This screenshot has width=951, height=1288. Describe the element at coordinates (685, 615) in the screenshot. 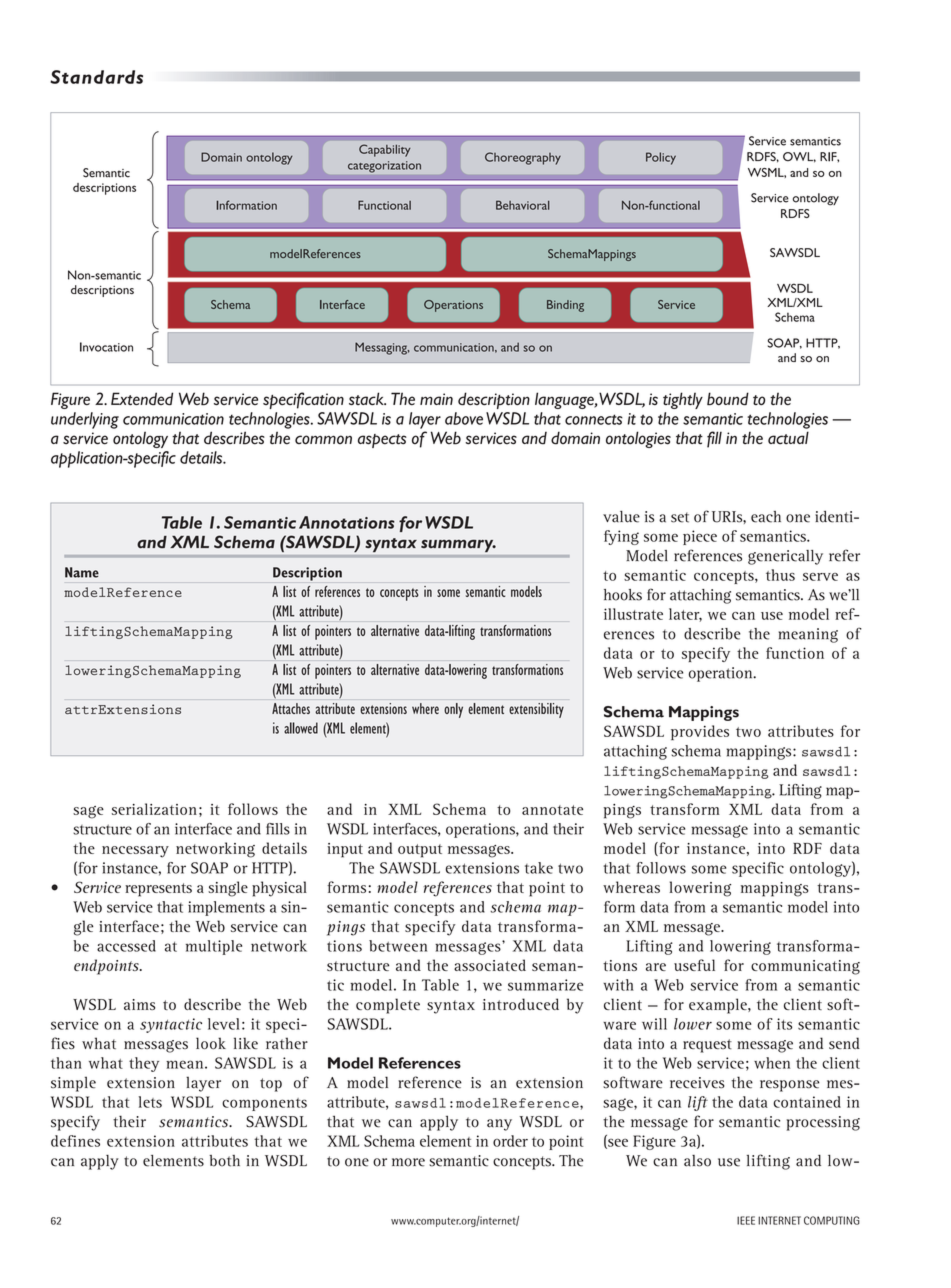

I see `later` at that location.
